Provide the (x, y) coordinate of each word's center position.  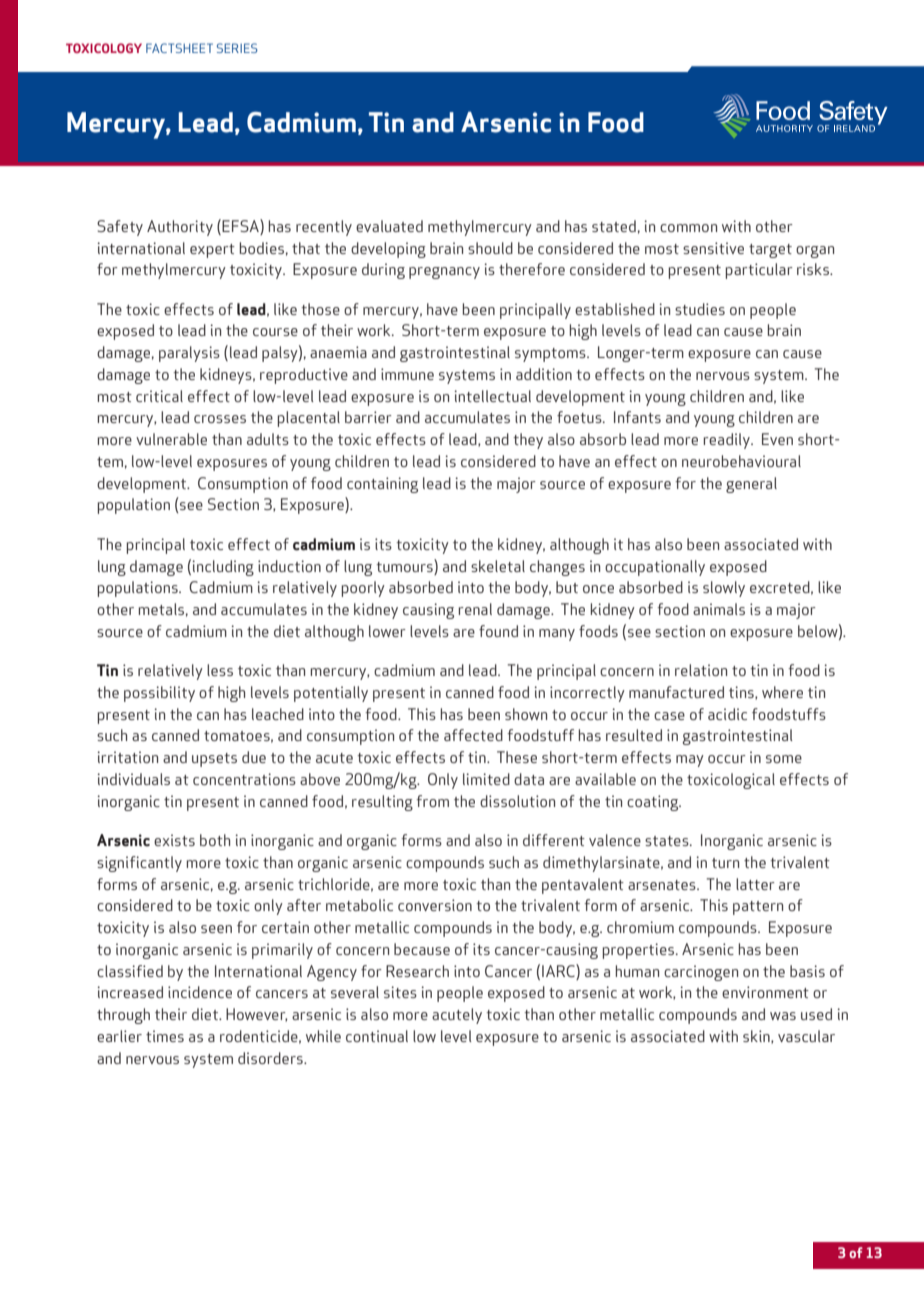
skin (757, 1037)
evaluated (389, 226)
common (688, 228)
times (165, 1036)
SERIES (237, 48)
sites (400, 992)
